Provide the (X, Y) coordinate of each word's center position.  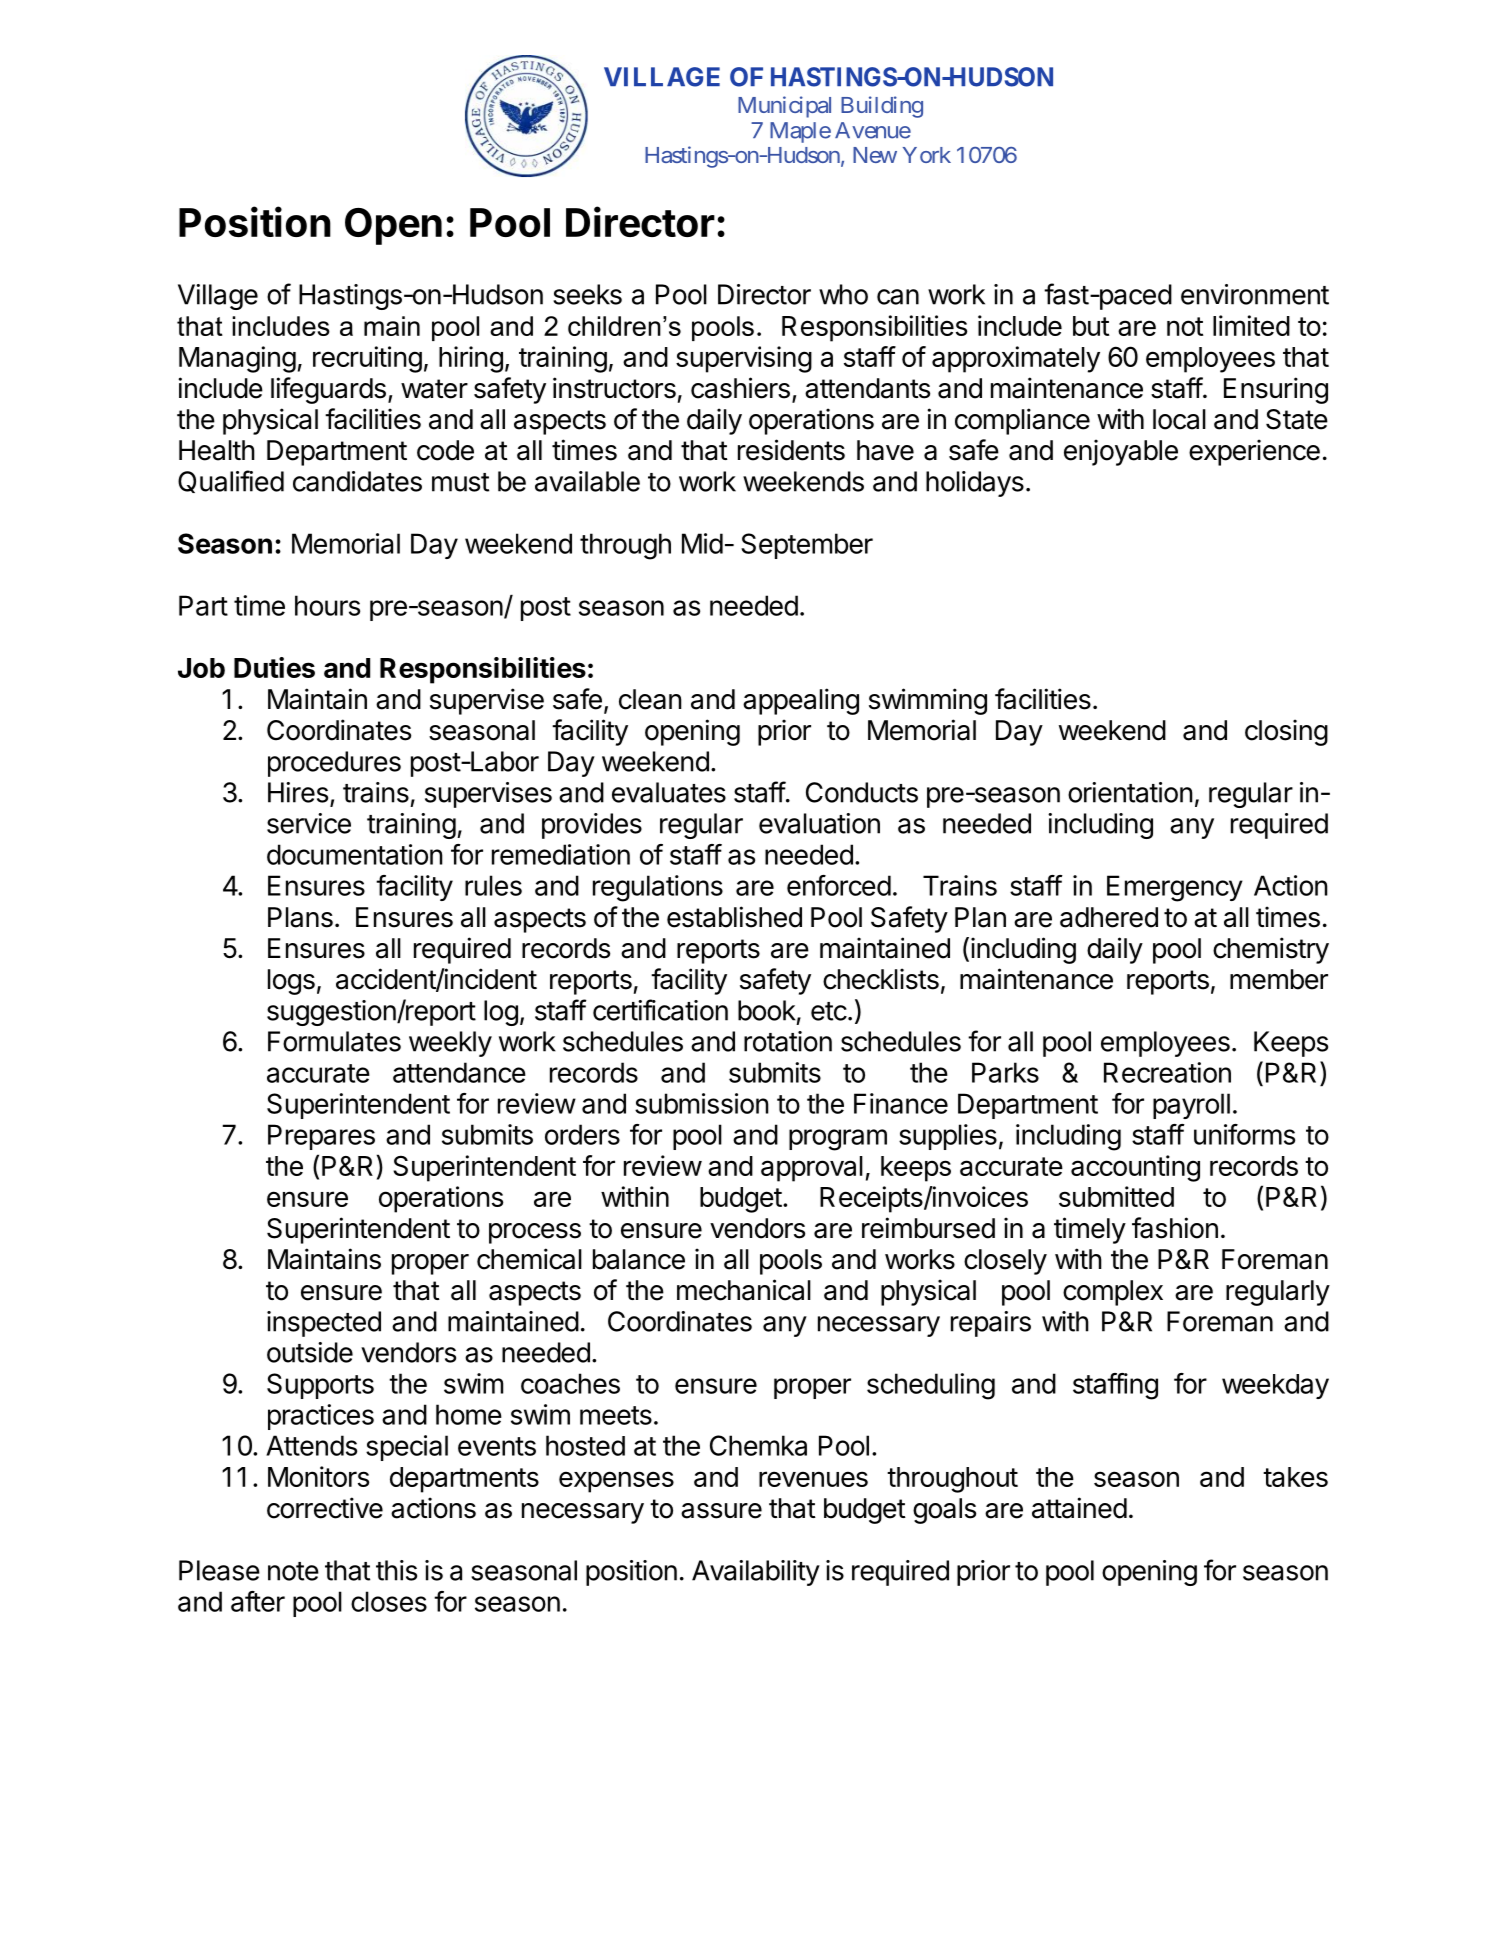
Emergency (1175, 888)
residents (791, 450)
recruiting (367, 359)
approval (812, 1169)
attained (1079, 1508)
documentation (355, 854)
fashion (1175, 1228)
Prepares (321, 1137)
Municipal (784, 107)
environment (1255, 294)
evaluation (819, 823)
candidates (357, 481)
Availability (756, 1573)
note (293, 1571)
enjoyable (1121, 452)
